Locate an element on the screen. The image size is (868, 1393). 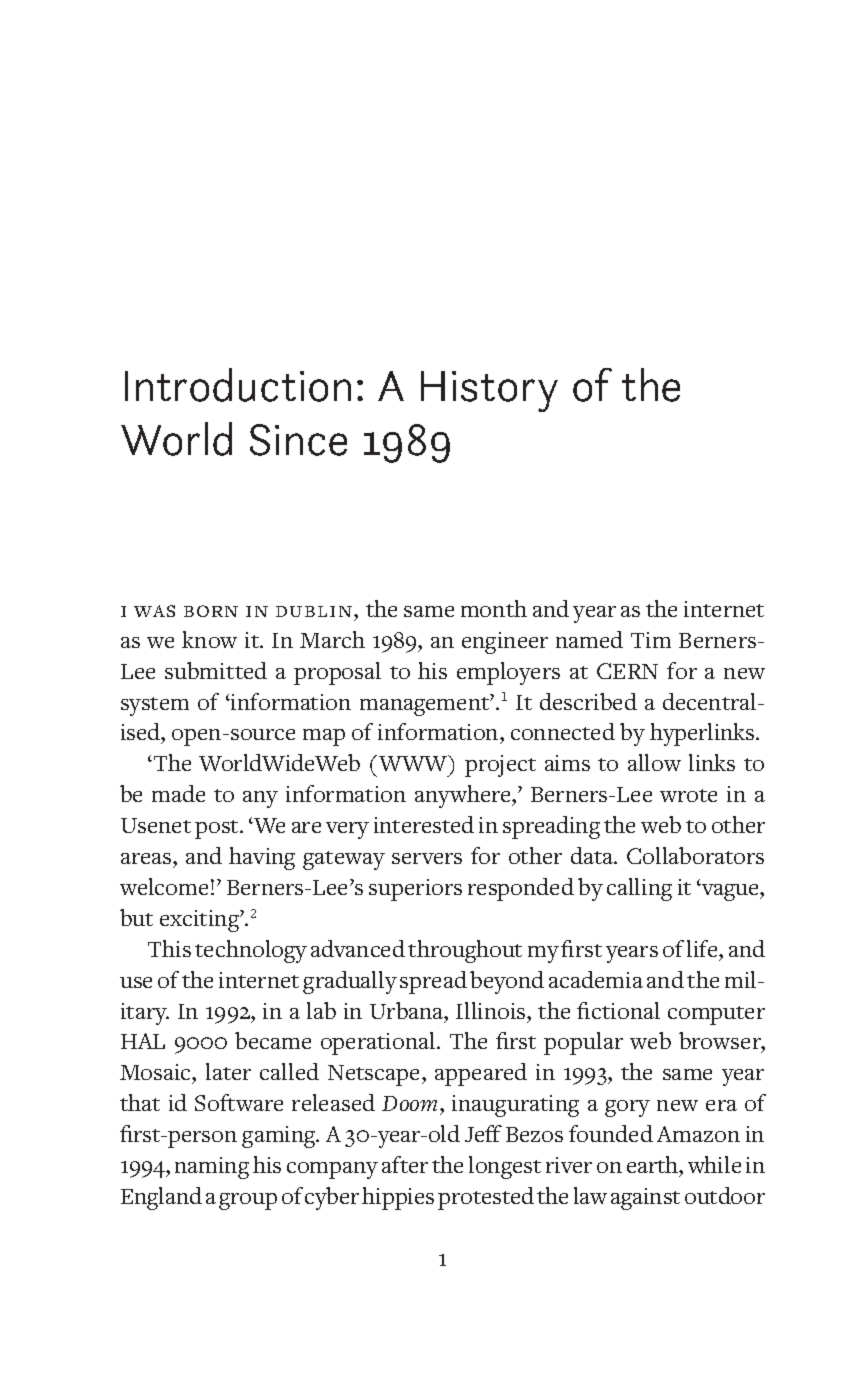
engineer is located at coordinates (505, 643).
